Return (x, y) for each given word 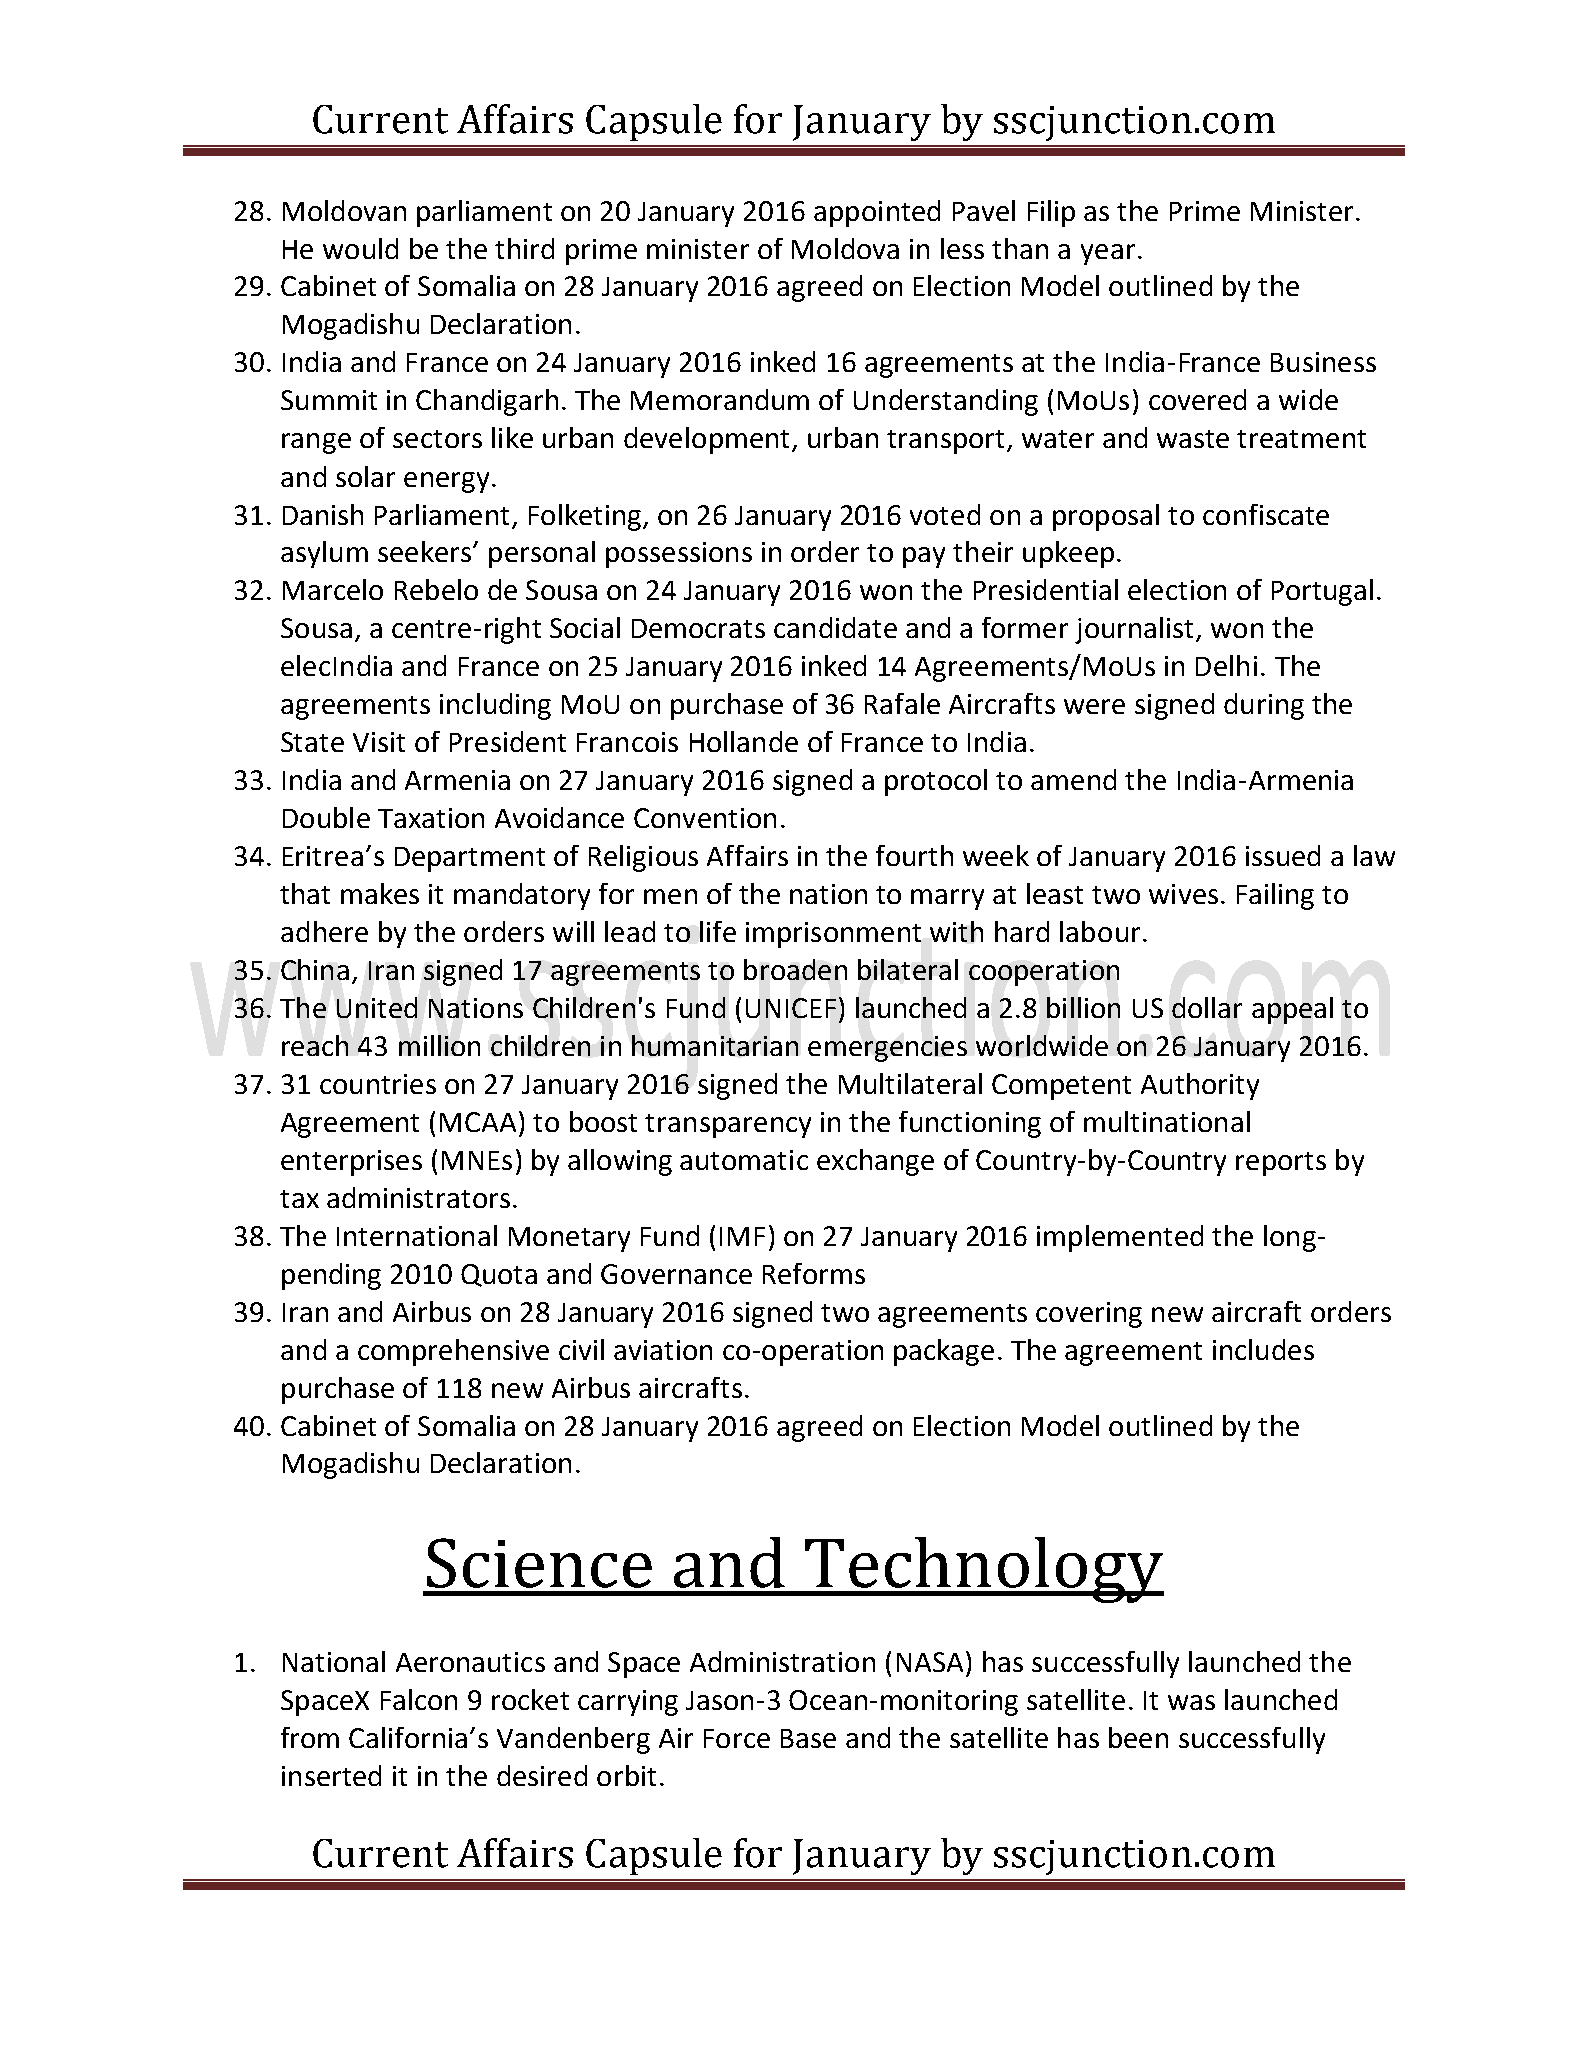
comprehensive (453, 1352)
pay (924, 557)
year (1108, 254)
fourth (914, 855)
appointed (877, 213)
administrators (418, 1197)
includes (1263, 1349)
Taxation (431, 818)
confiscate (1266, 514)
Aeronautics (470, 1662)
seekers (426, 551)
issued (1283, 855)
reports (1281, 1164)
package (944, 1352)
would (360, 248)
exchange (875, 1162)
